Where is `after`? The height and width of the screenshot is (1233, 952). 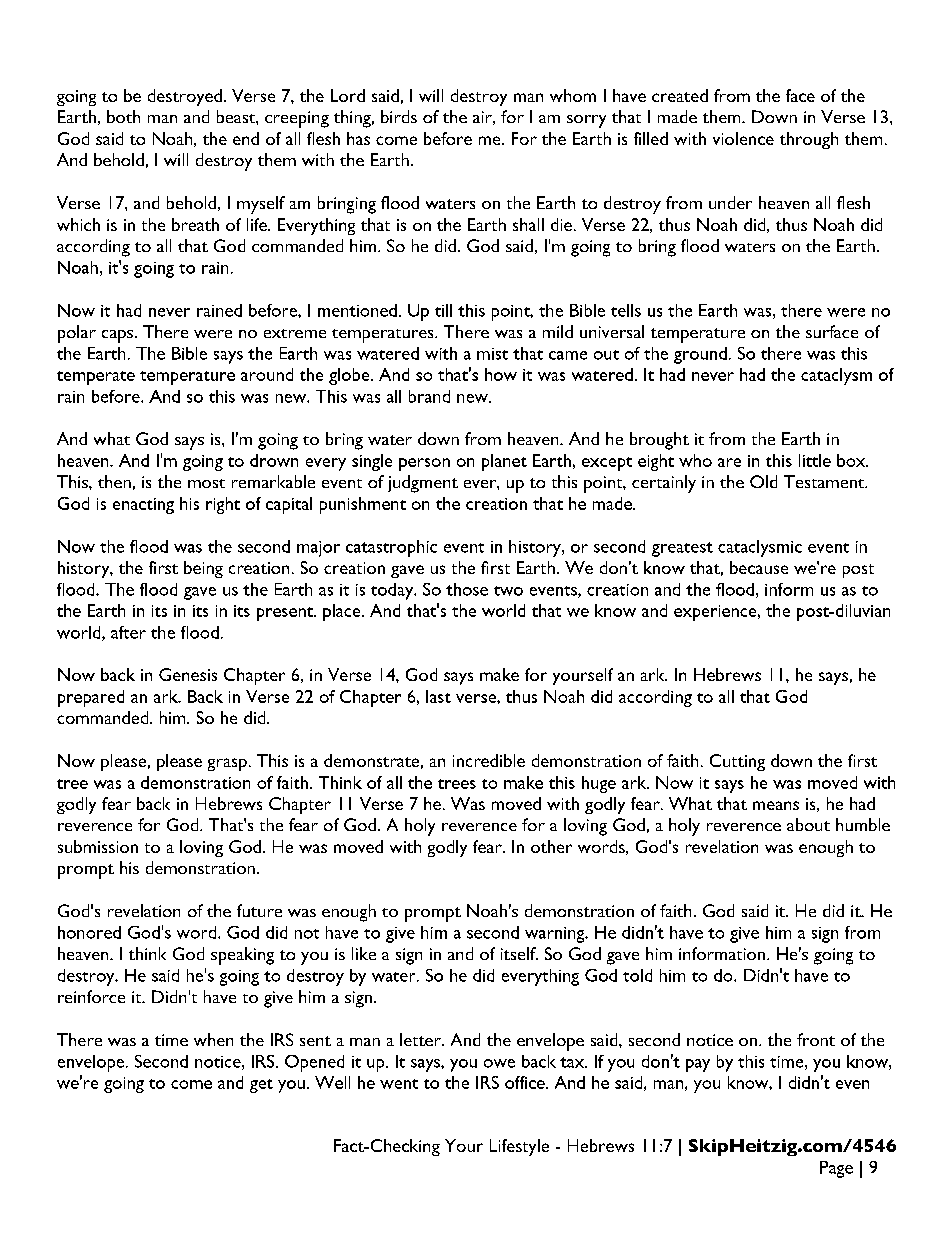
after is located at coordinates (128, 632).
